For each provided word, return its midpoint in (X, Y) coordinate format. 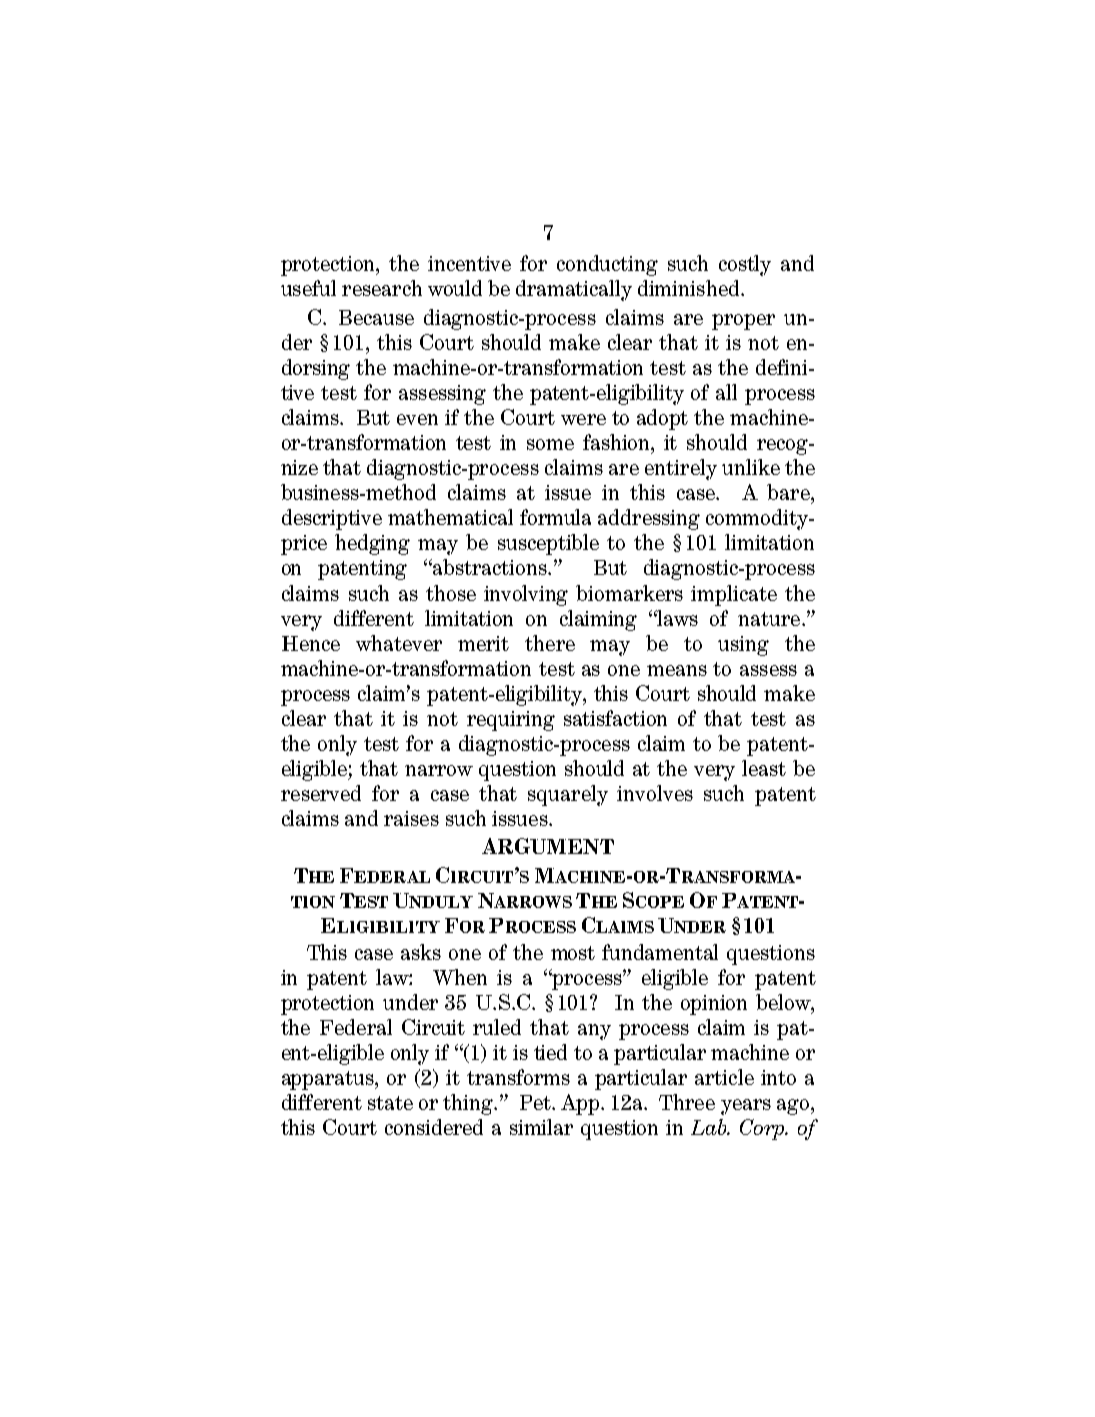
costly (745, 265)
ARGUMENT (548, 846)
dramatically (574, 290)
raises (411, 818)
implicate (734, 595)
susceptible (548, 544)
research (382, 288)
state (390, 1103)
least (764, 768)
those (451, 593)
